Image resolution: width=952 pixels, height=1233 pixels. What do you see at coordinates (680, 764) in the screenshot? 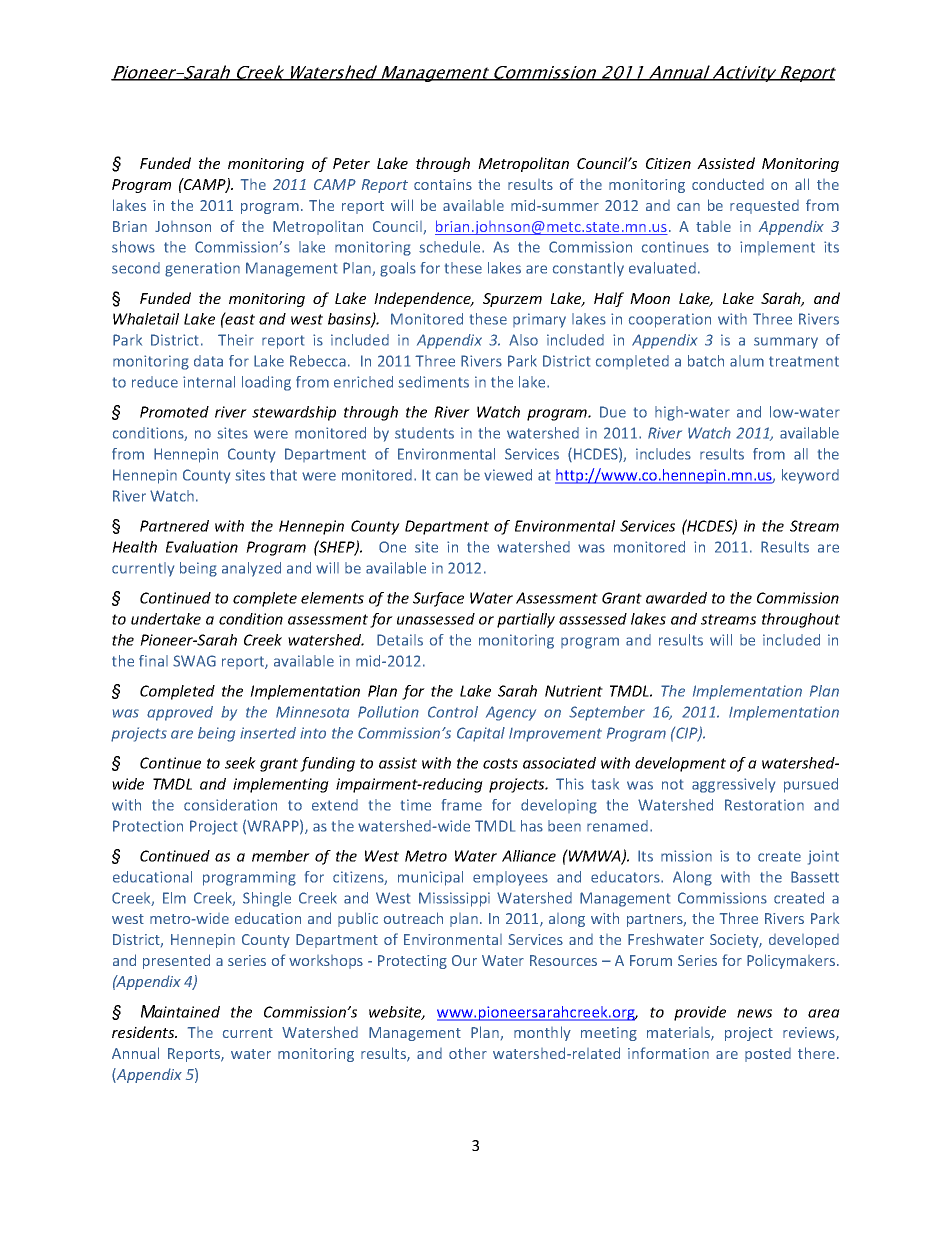
I see `development` at bounding box center [680, 764].
